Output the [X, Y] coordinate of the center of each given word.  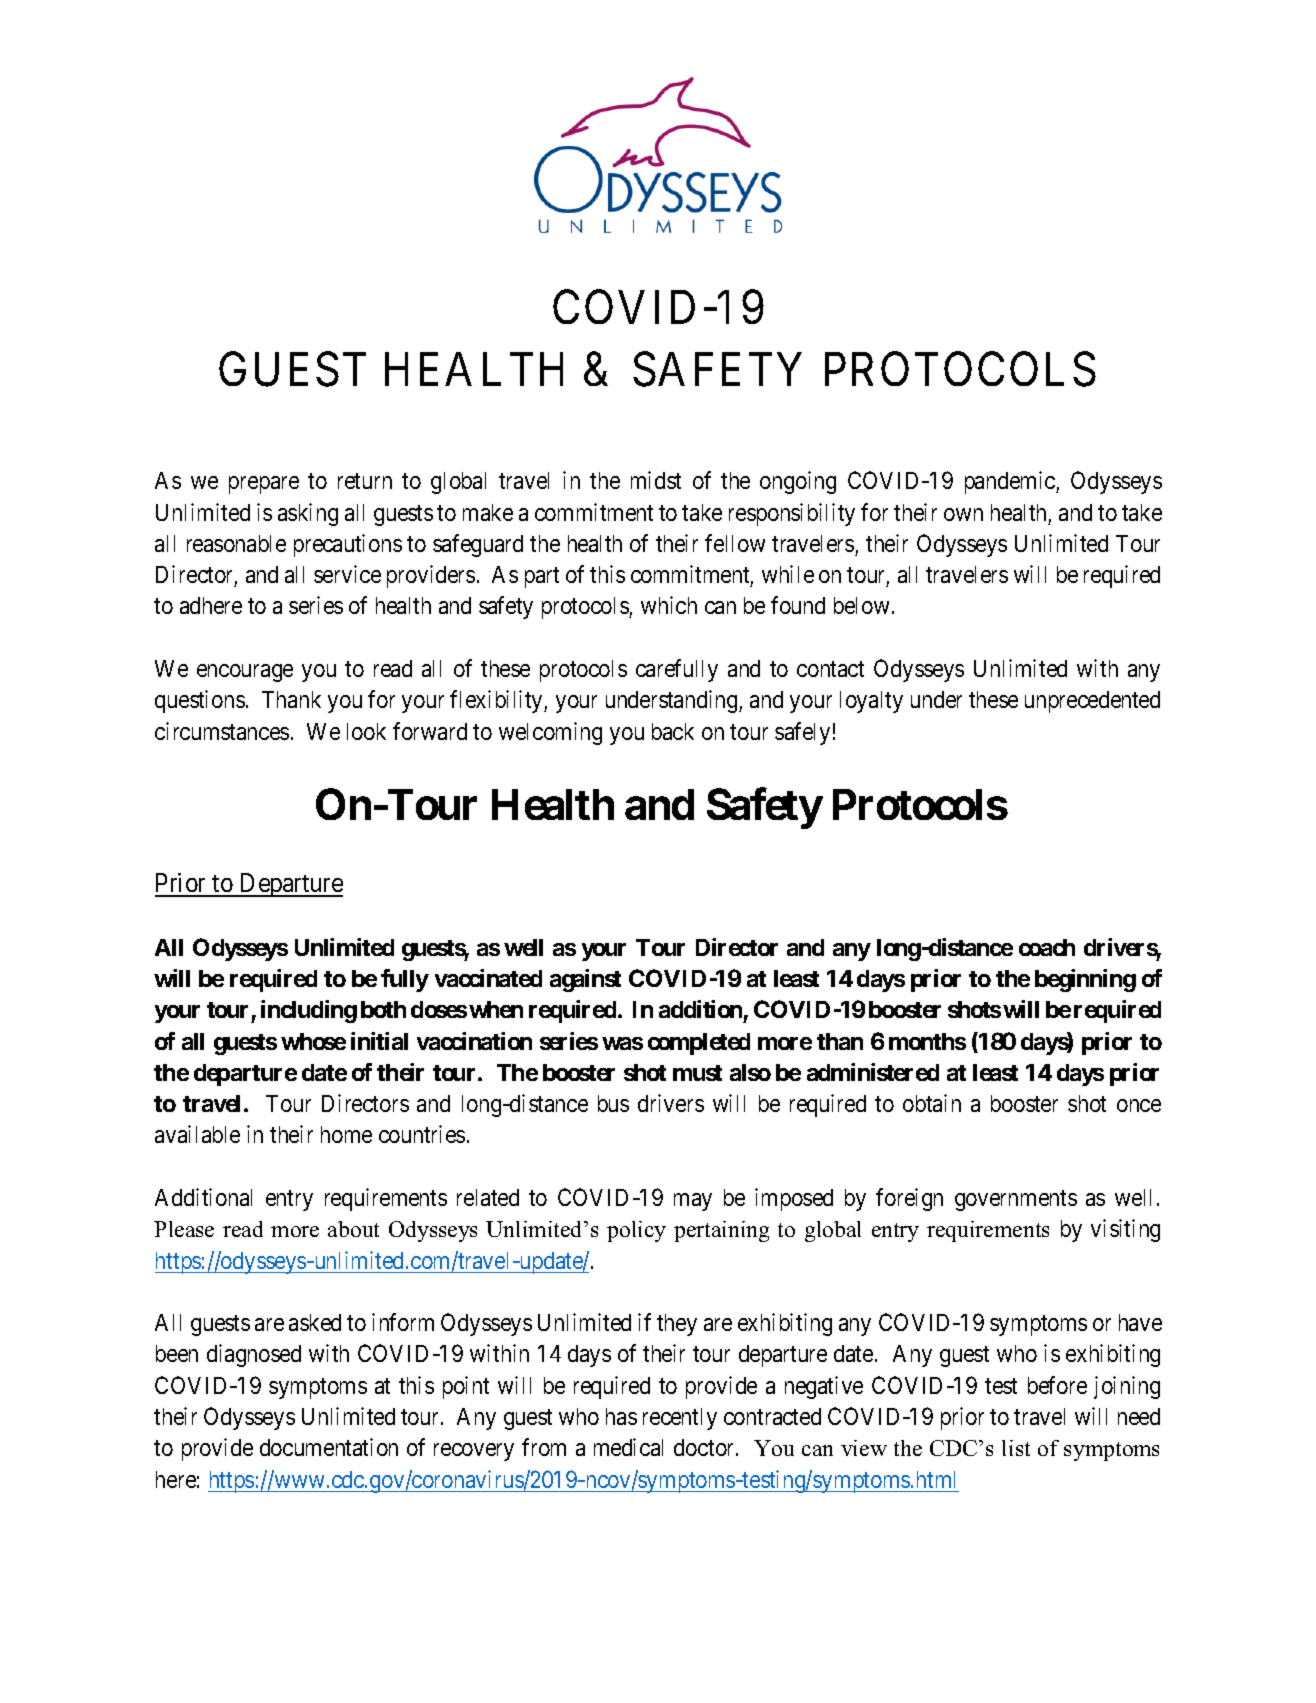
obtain [932, 1103]
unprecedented [1092, 702]
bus [613, 1103]
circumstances [222, 731]
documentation [329, 1447]
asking [308, 514]
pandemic [1011, 482]
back [673, 731]
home [346, 1134]
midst [656, 480]
